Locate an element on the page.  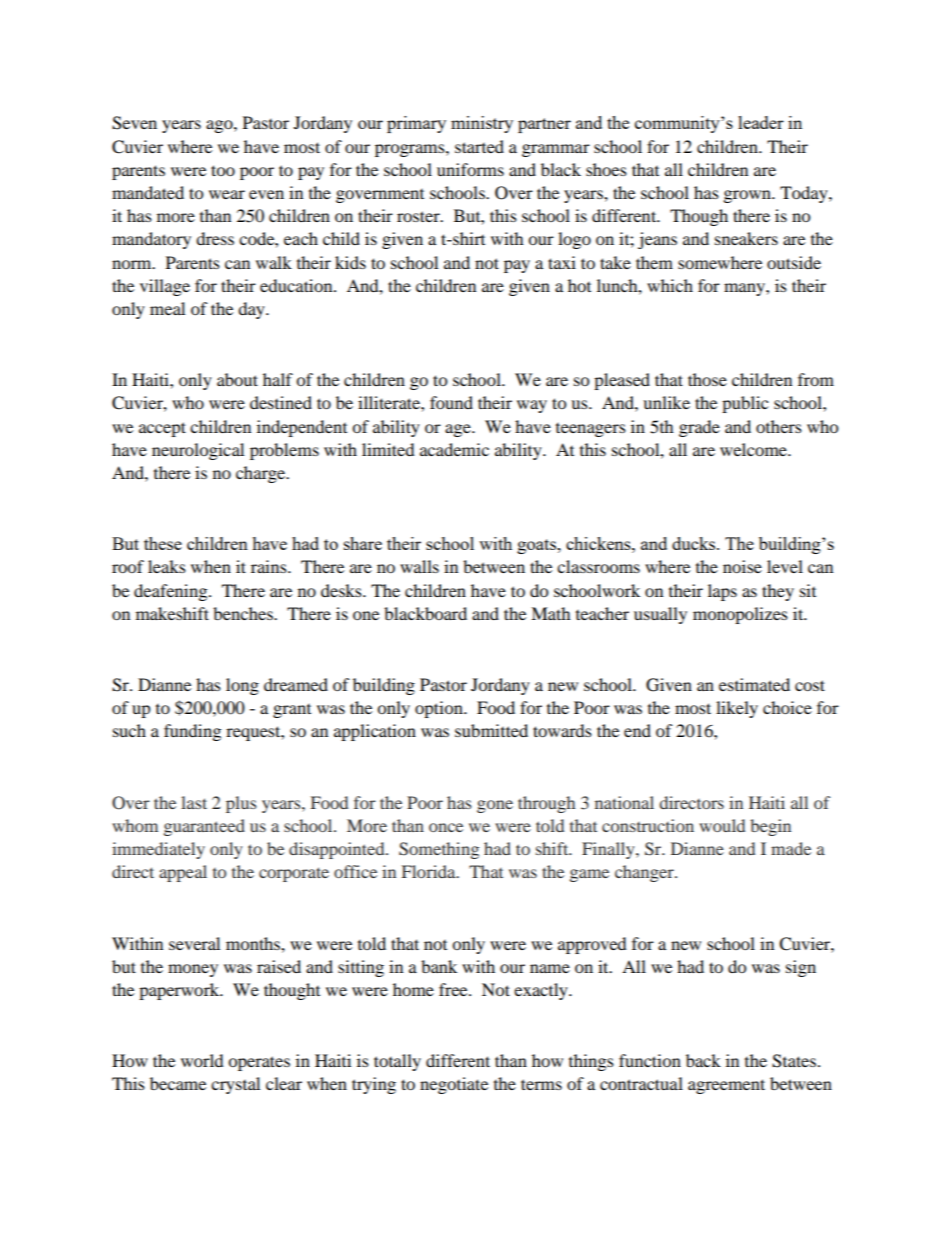
started is located at coordinates (479, 146).
